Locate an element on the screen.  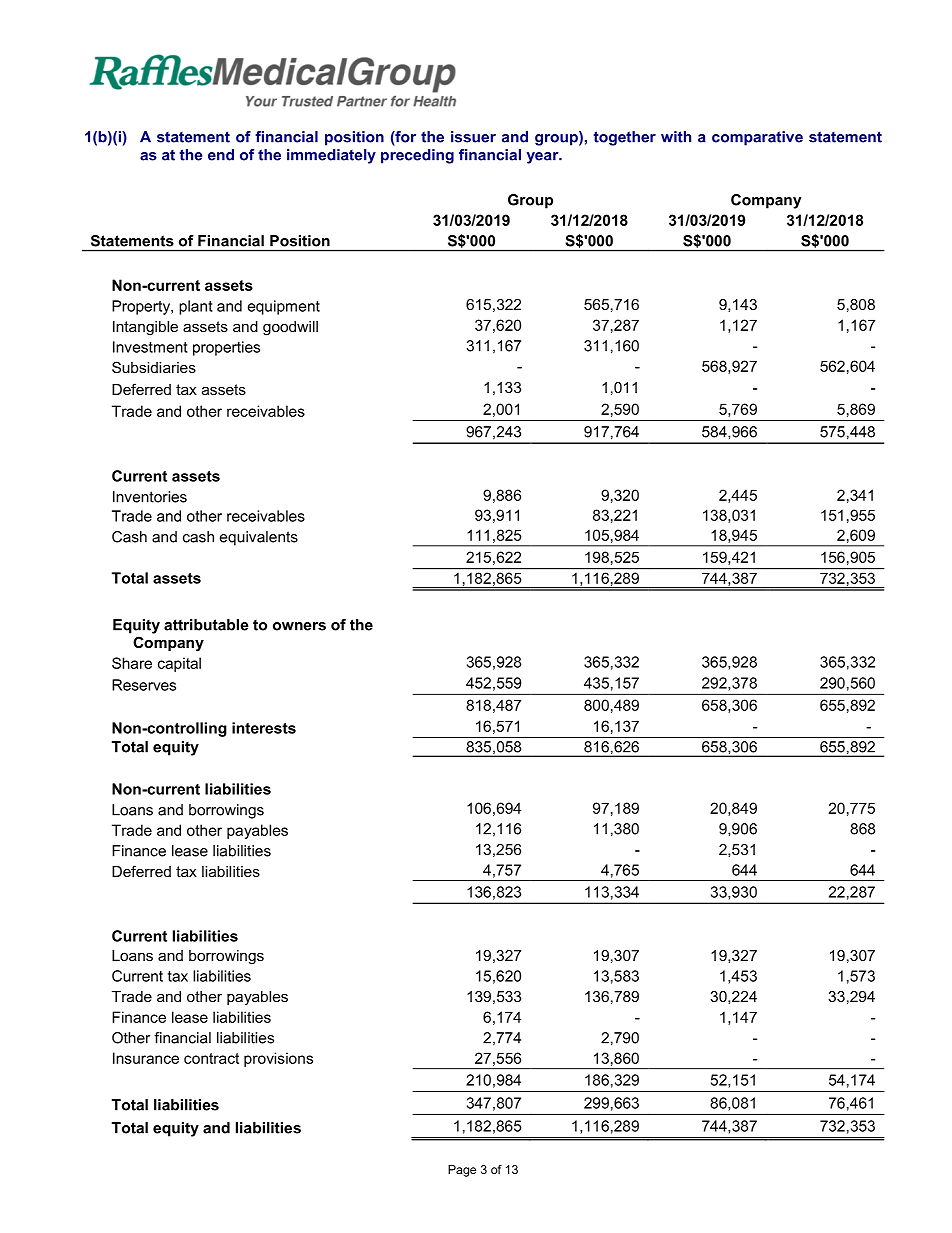
provisions is located at coordinates (278, 1059).
